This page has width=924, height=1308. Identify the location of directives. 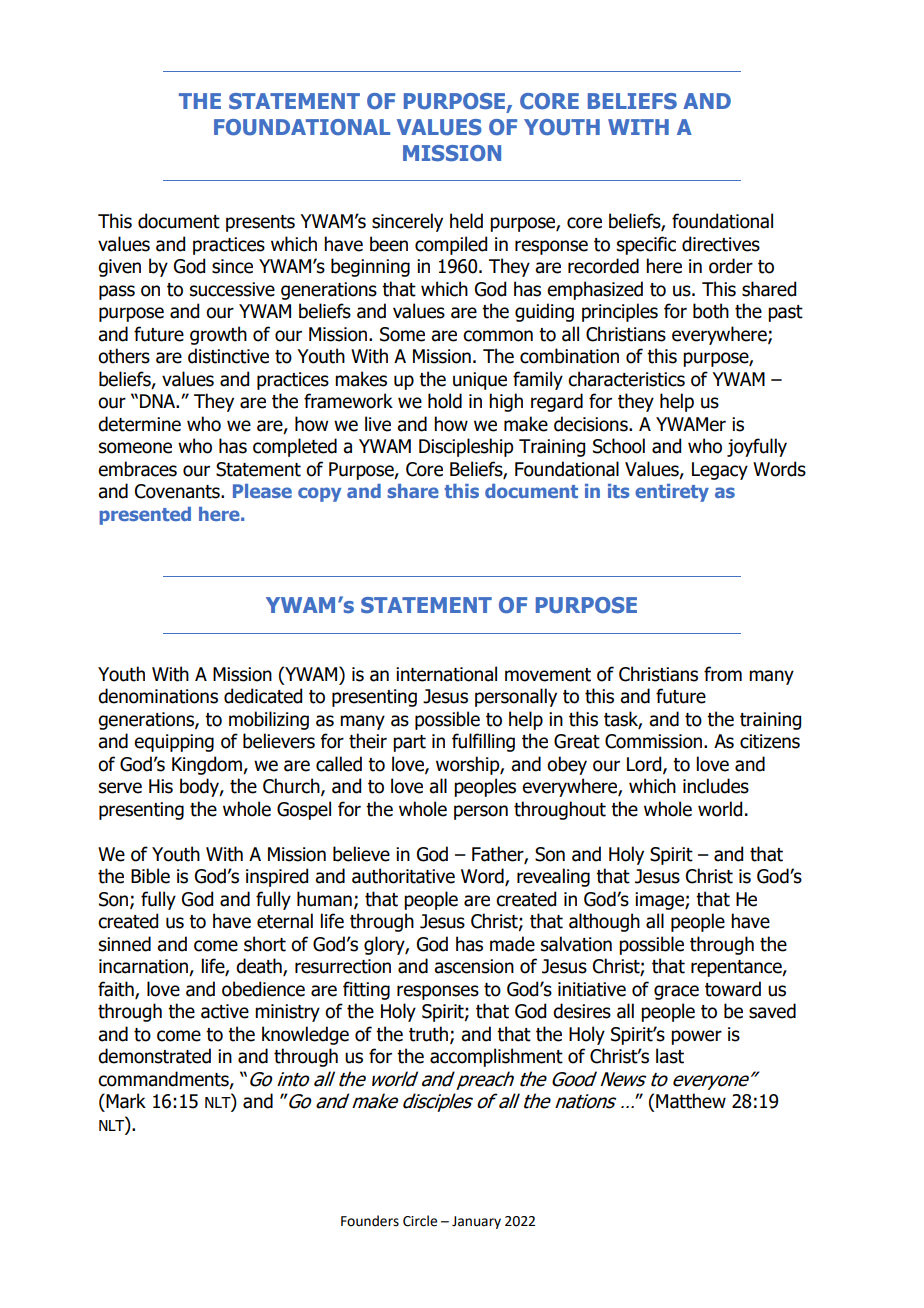
(721, 244).
